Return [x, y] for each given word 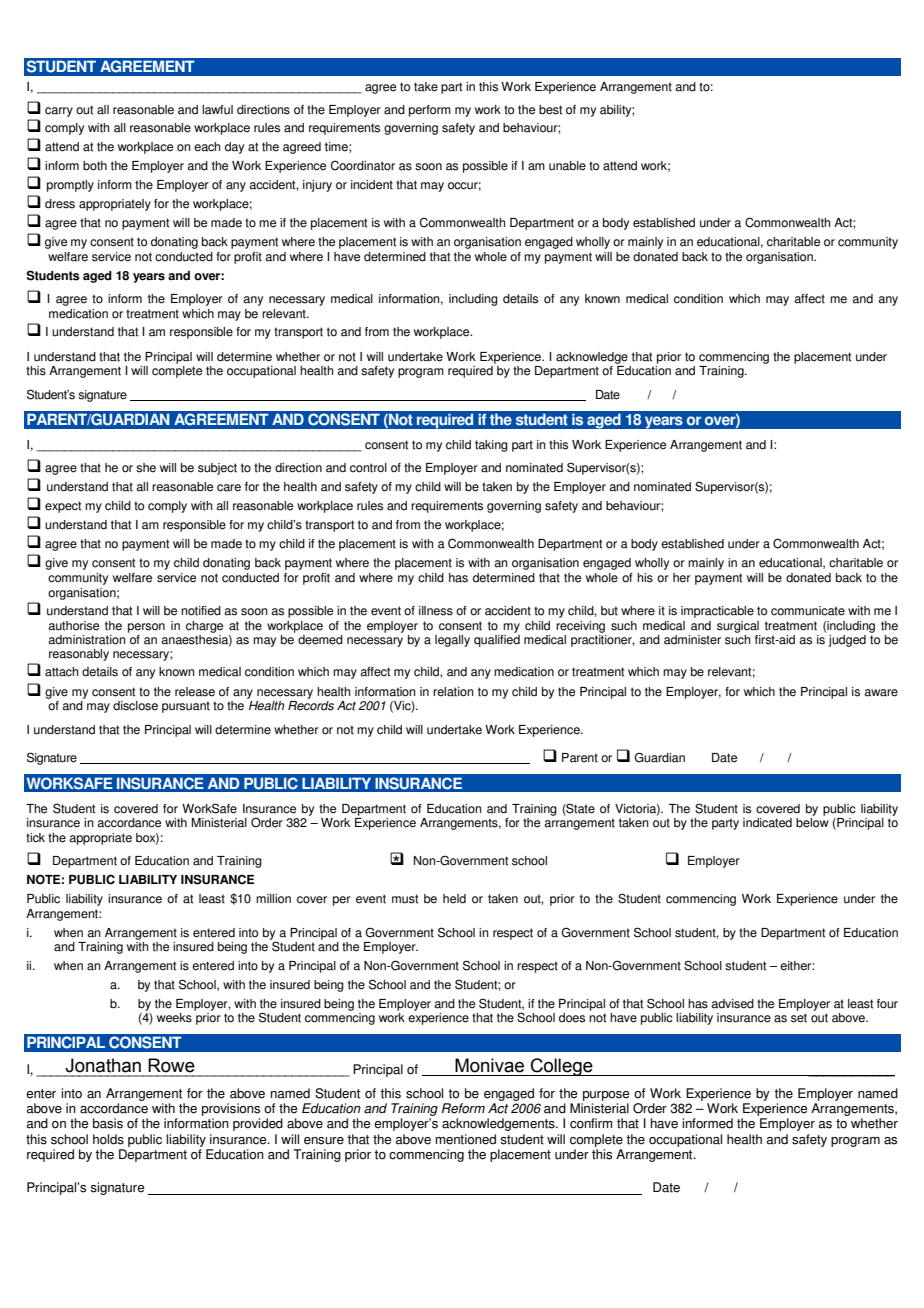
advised [732, 1004]
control [368, 468]
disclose [135, 706]
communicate [808, 611]
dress [60, 204]
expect [63, 507]
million [273, 899]
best [550, 110]
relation [453, 692]
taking [491, 446]
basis [108, 1123]
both [95, 166]
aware [881, 693]
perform [430, 111]
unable [567, 166]
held [454, 899]
